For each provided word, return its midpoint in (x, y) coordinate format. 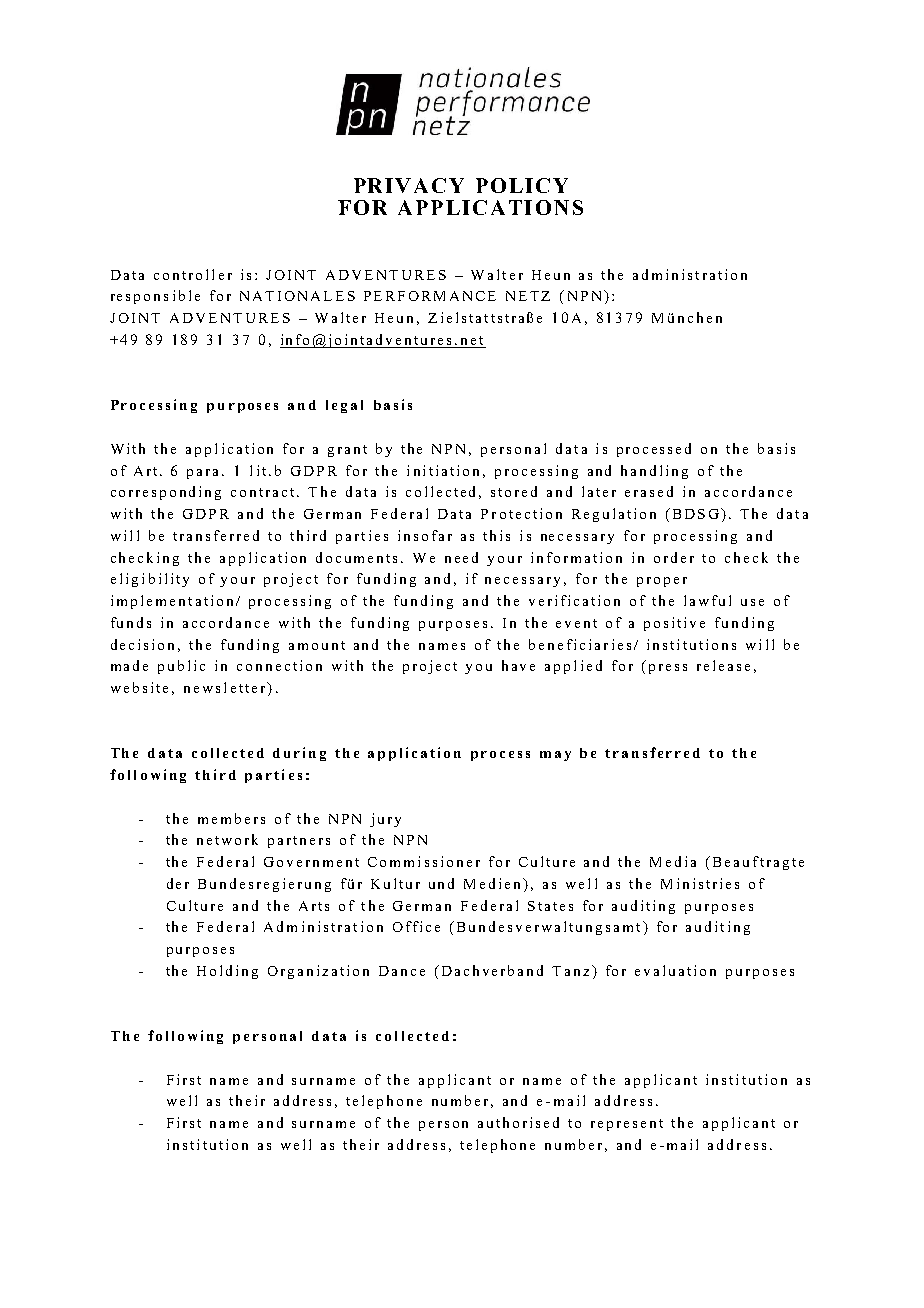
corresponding (166, 493)
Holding (227, 972)
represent (627, 1125)
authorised (518, 1122)
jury (385, 820)
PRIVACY (409, 185)
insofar (425, 535)
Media (673, 861)
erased (649, 491)
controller (193, 274)
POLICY (522, 185)
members (231, 818)
